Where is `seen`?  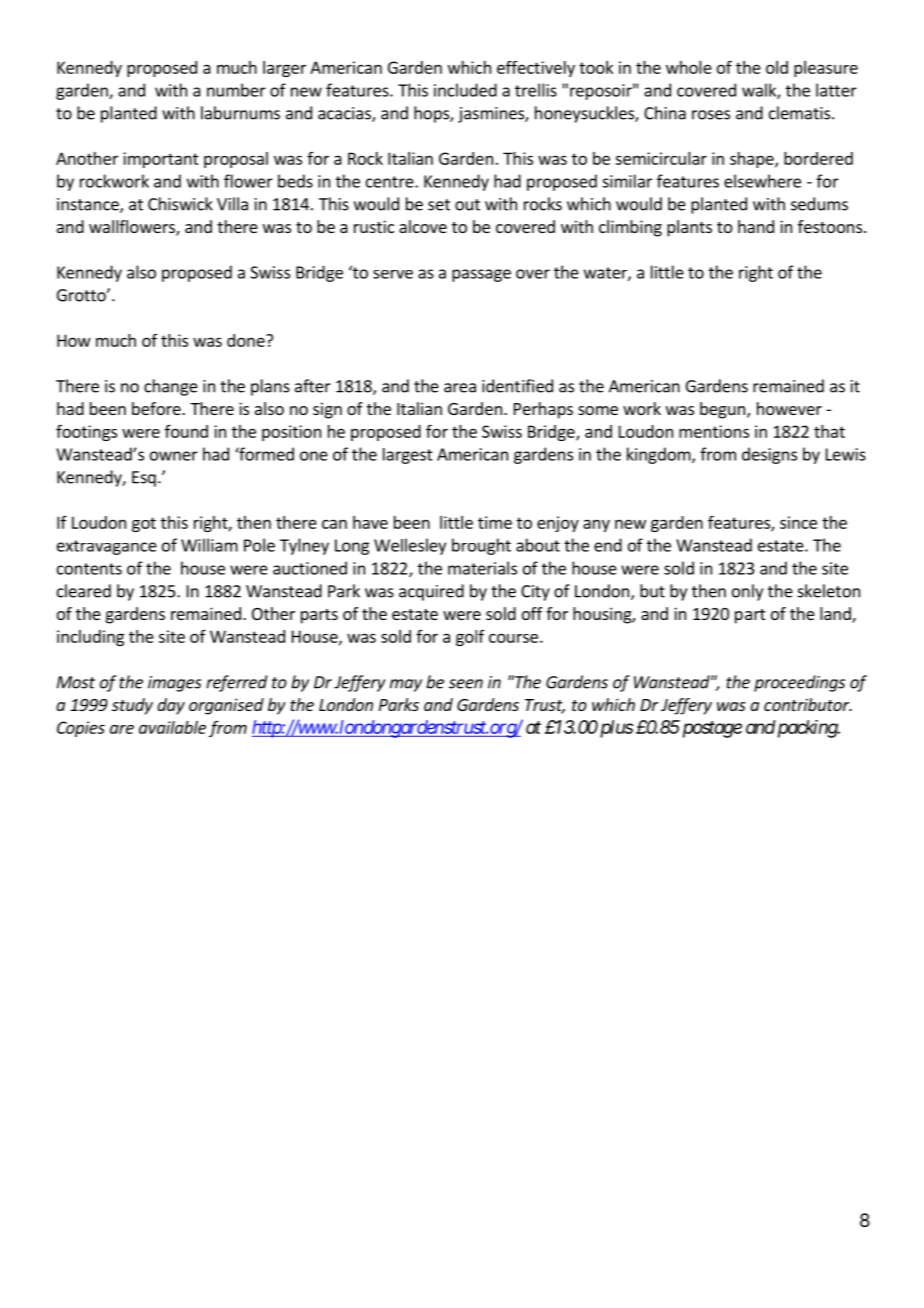 seen is located at coordinates (466, 684).
